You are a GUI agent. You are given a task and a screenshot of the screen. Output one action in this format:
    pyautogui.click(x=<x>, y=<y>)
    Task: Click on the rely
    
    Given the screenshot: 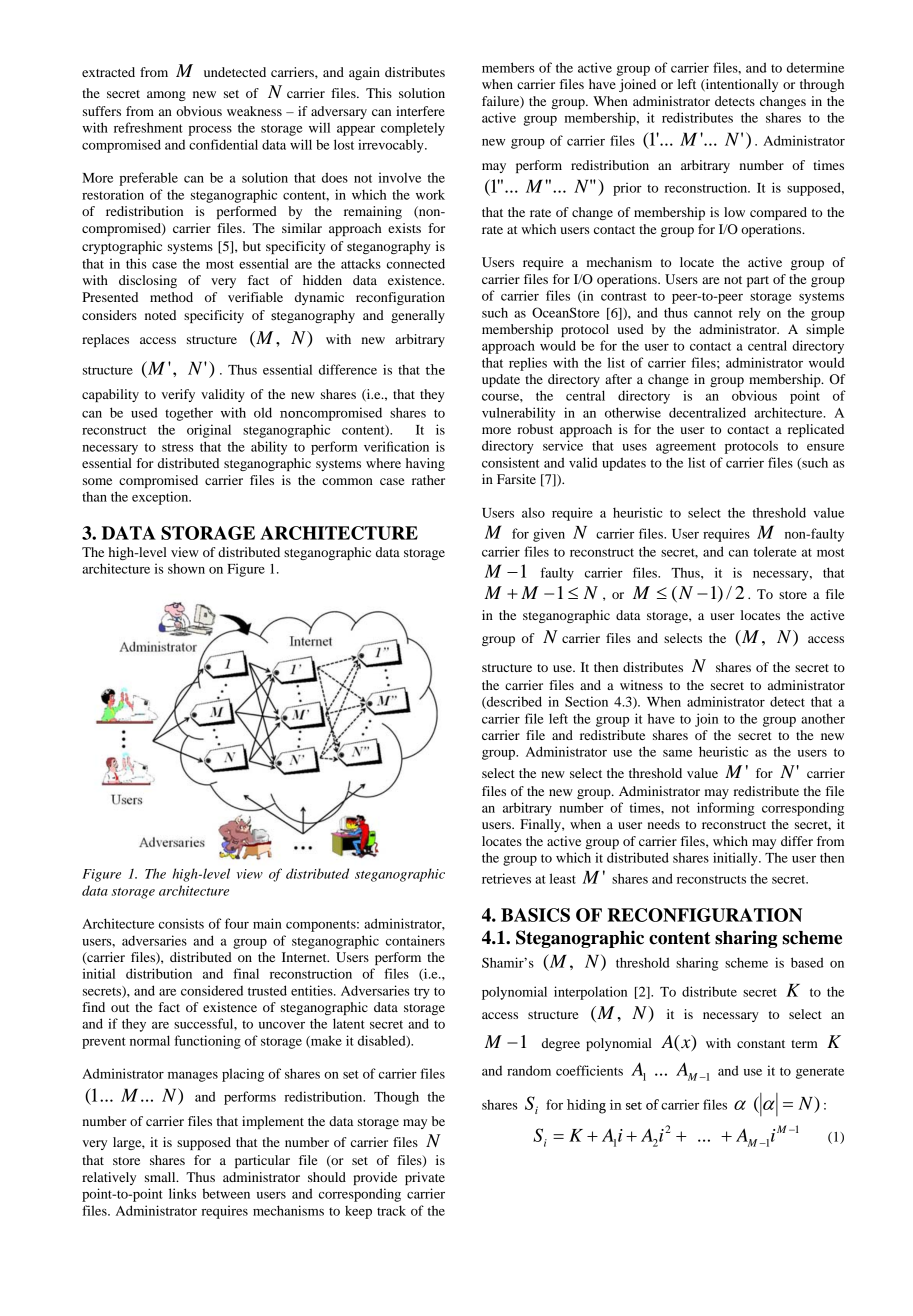 What is the action you would take?
    pyautogui.click(x=750, y=314)
